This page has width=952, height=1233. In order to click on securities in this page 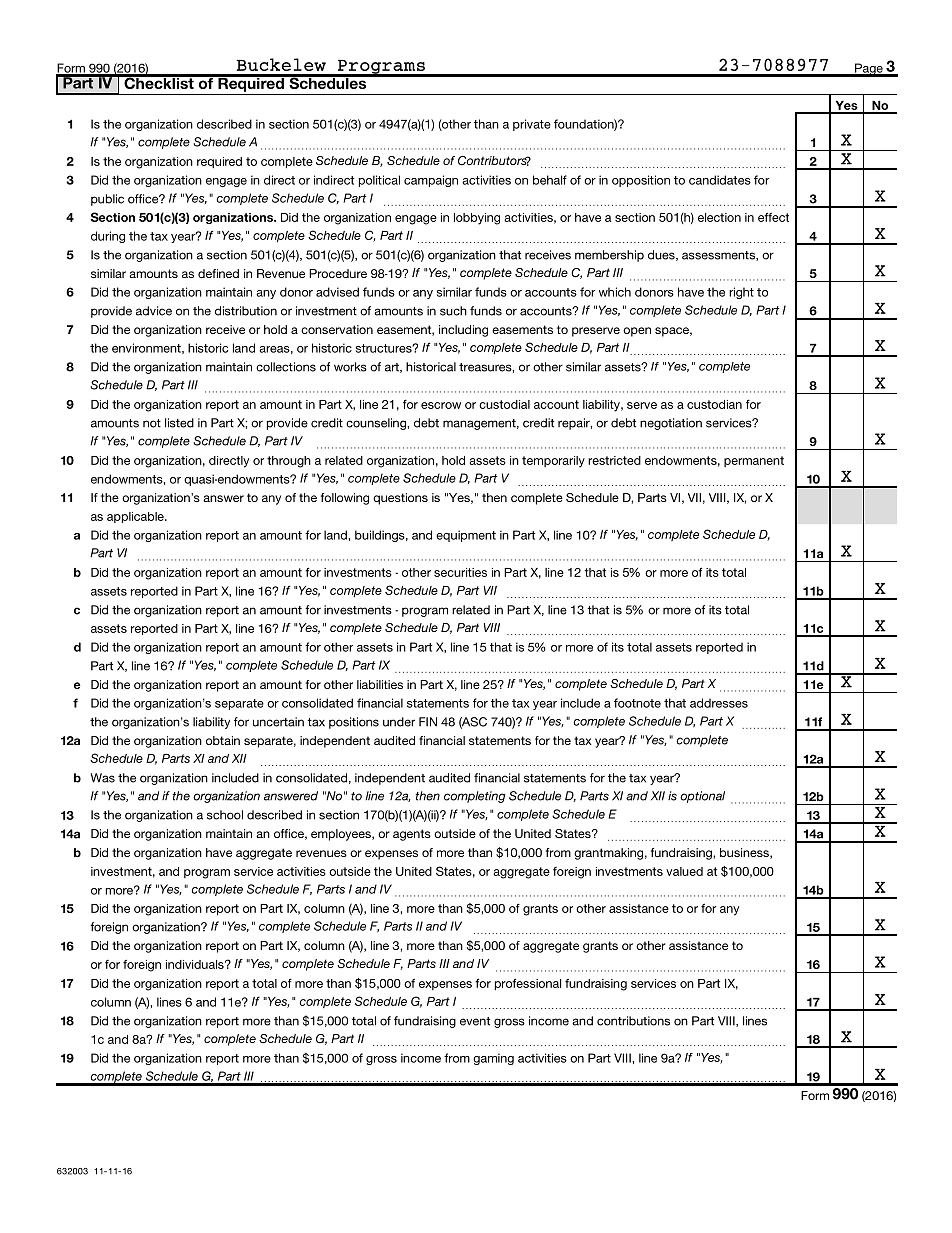, I will do `click(460, 572)`.
